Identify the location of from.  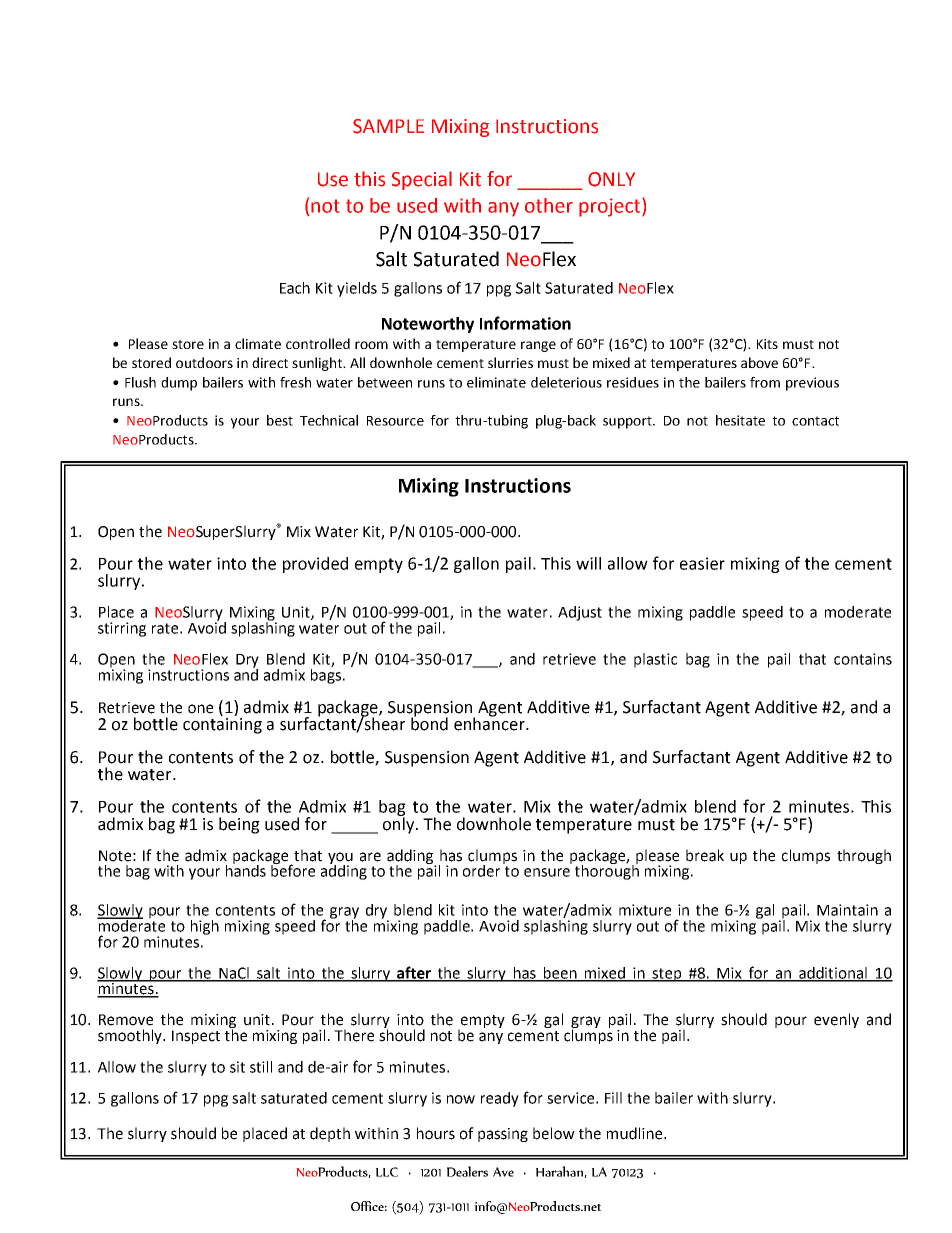
(765, 382).
